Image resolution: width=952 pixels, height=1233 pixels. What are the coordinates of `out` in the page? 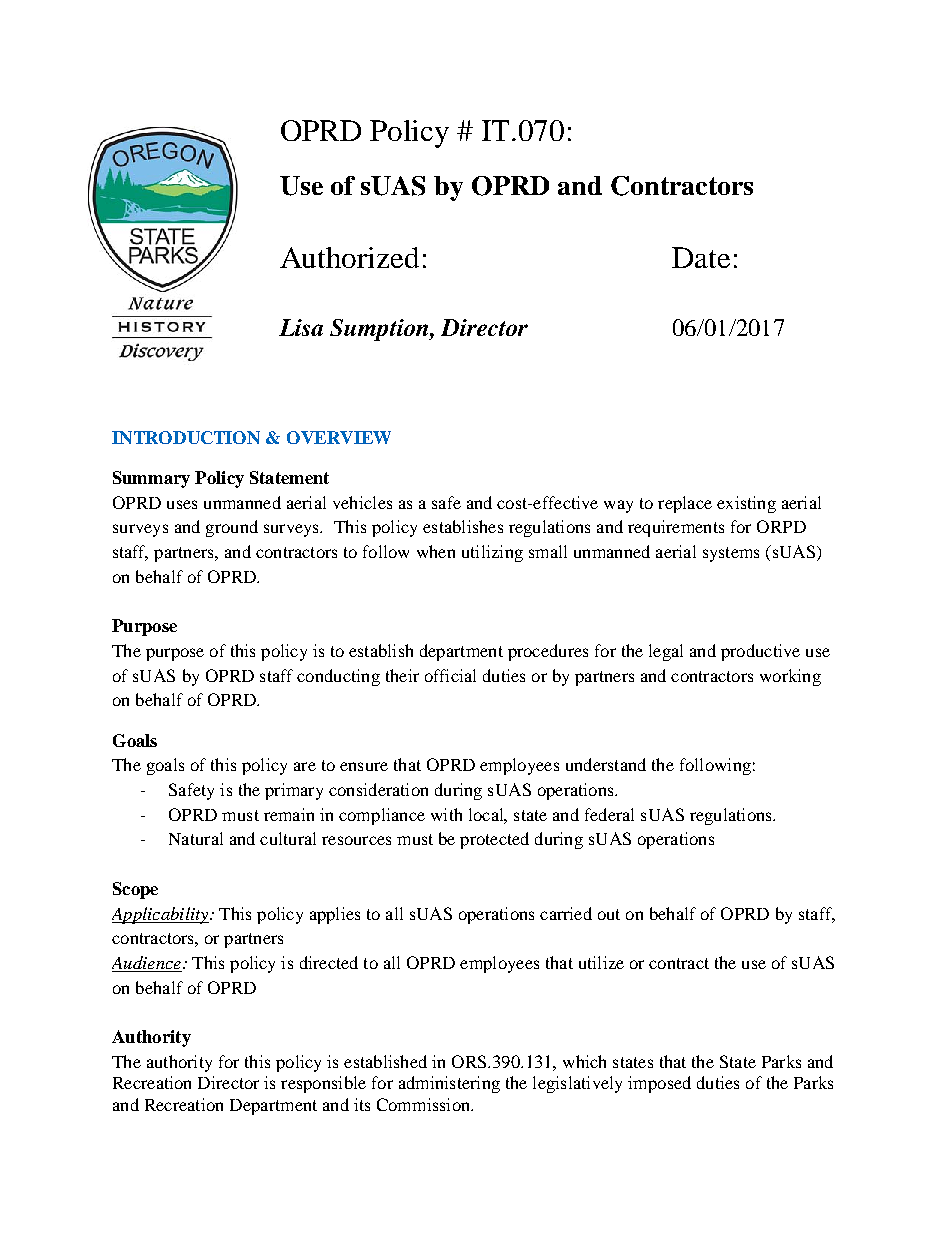 It's located at (609, 914).
